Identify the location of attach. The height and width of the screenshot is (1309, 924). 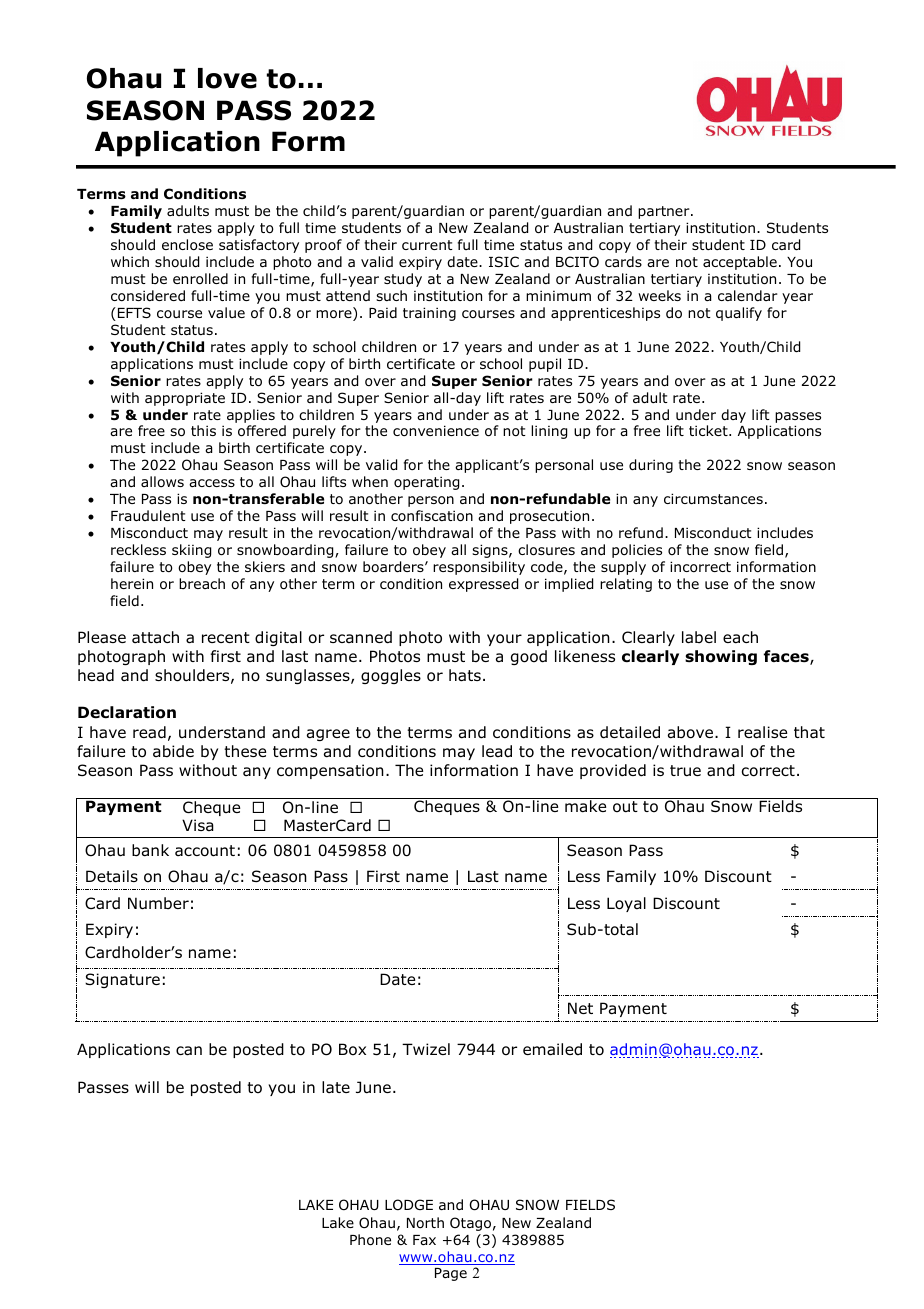
(155, 637).
